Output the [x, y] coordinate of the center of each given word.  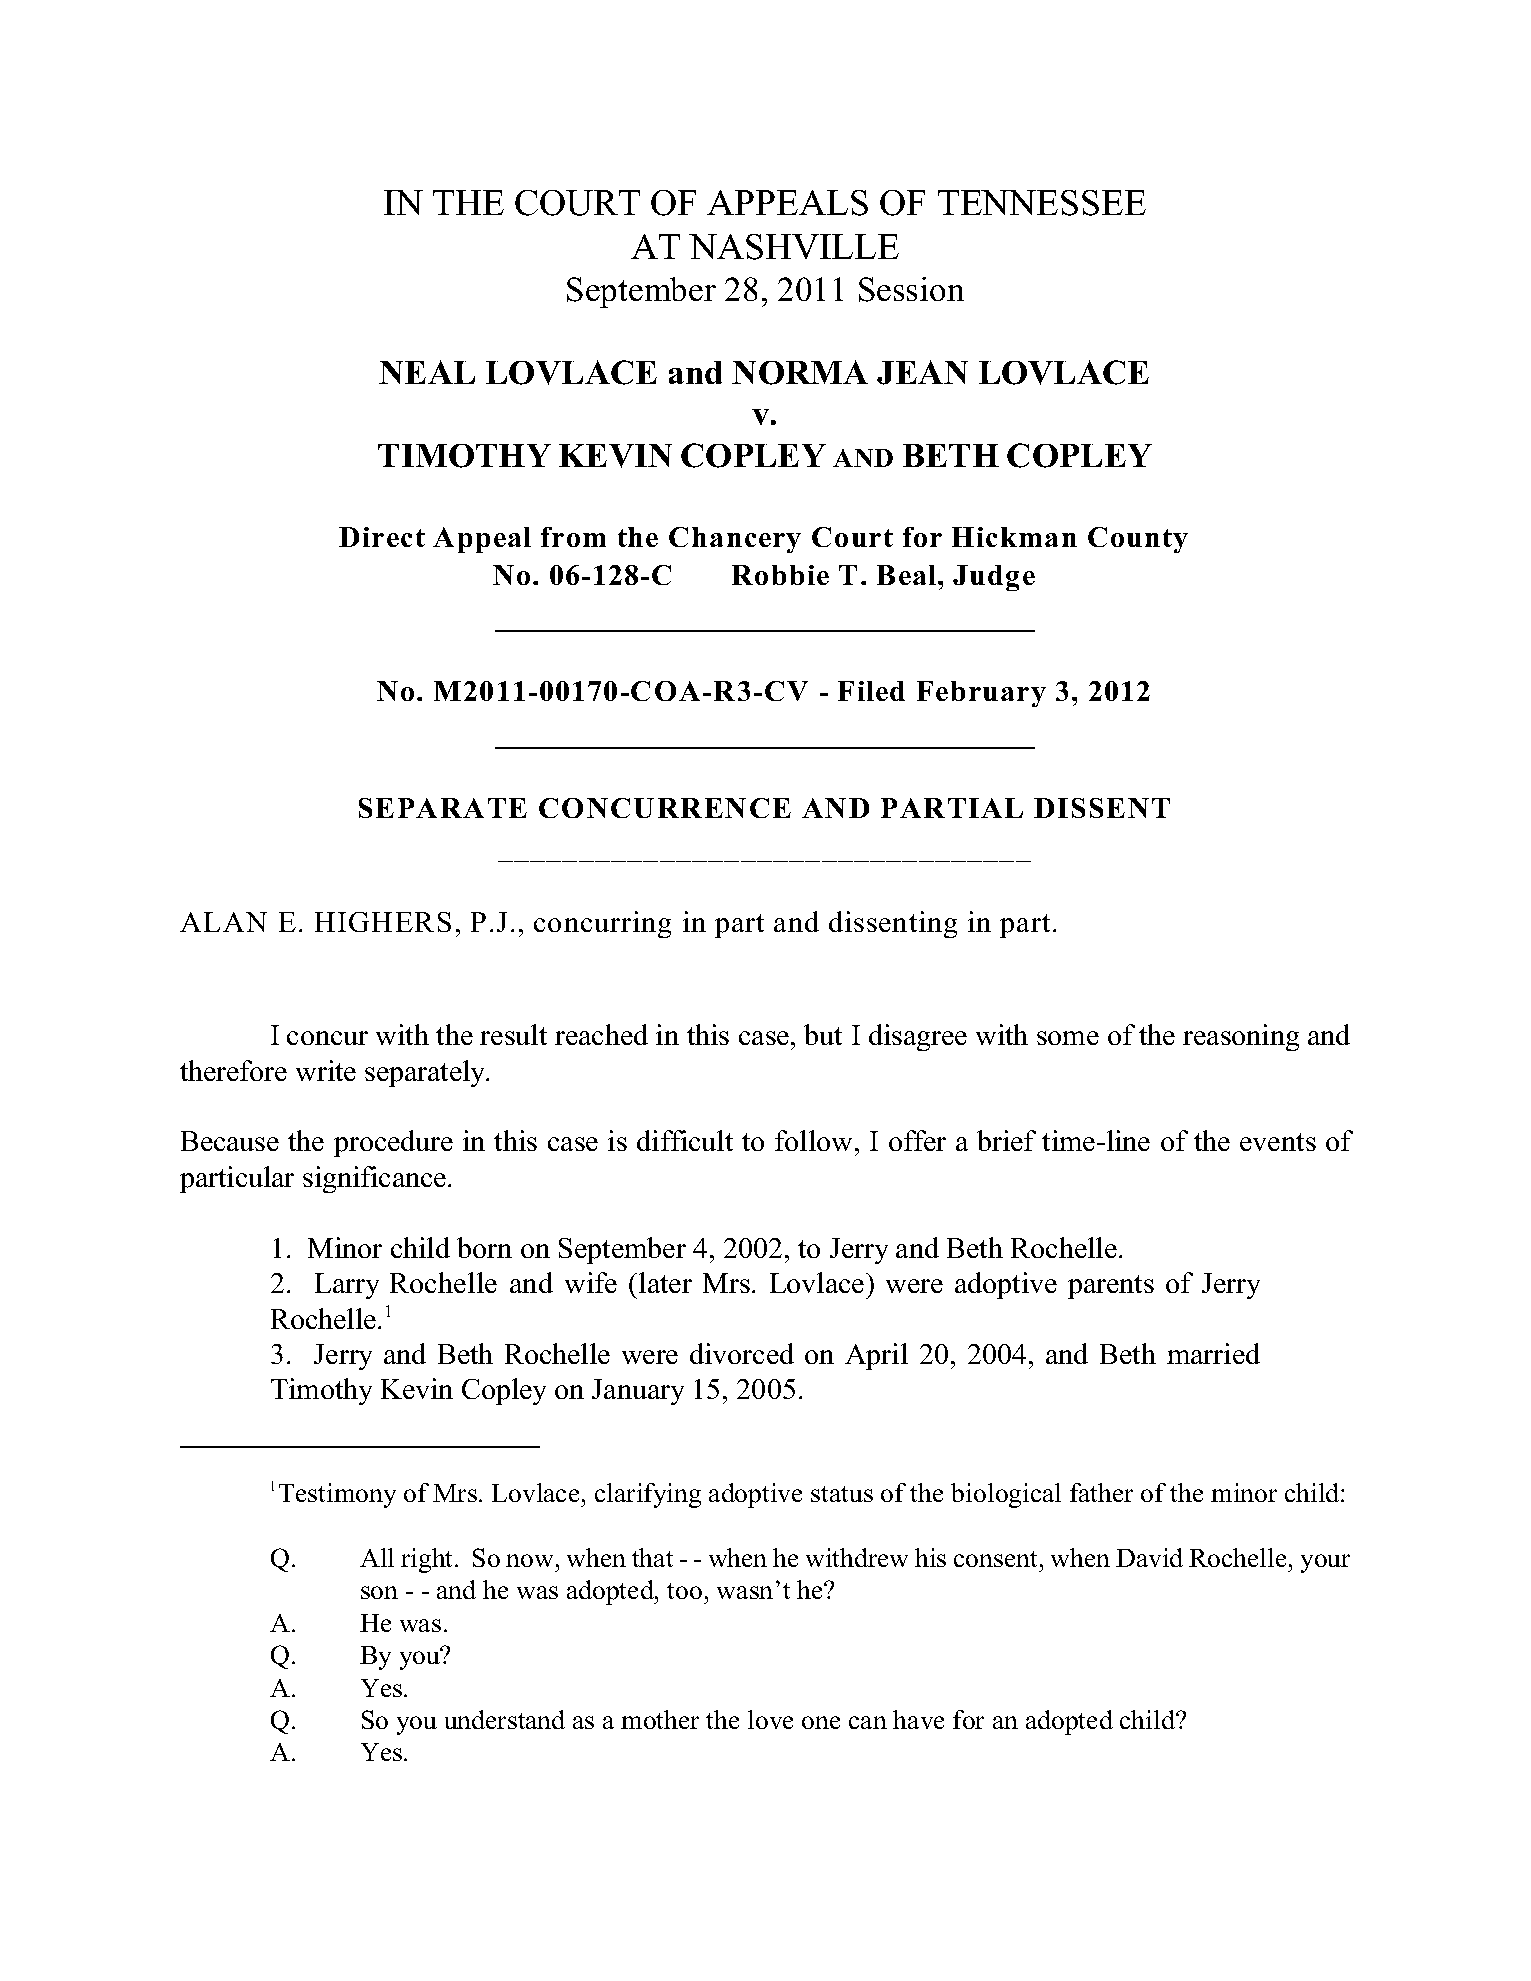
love [770, 1719]
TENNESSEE [1042, 203]
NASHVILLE [794, 247]
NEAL [427, 372]
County [1138, 540]
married [1213, 1353]
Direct [382, 537]
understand [505, 1719]
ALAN [223, 922]
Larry [347, 1286]
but [823, 1034]
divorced [742, 1353]
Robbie [780, 575]
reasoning [1241, 1037]
